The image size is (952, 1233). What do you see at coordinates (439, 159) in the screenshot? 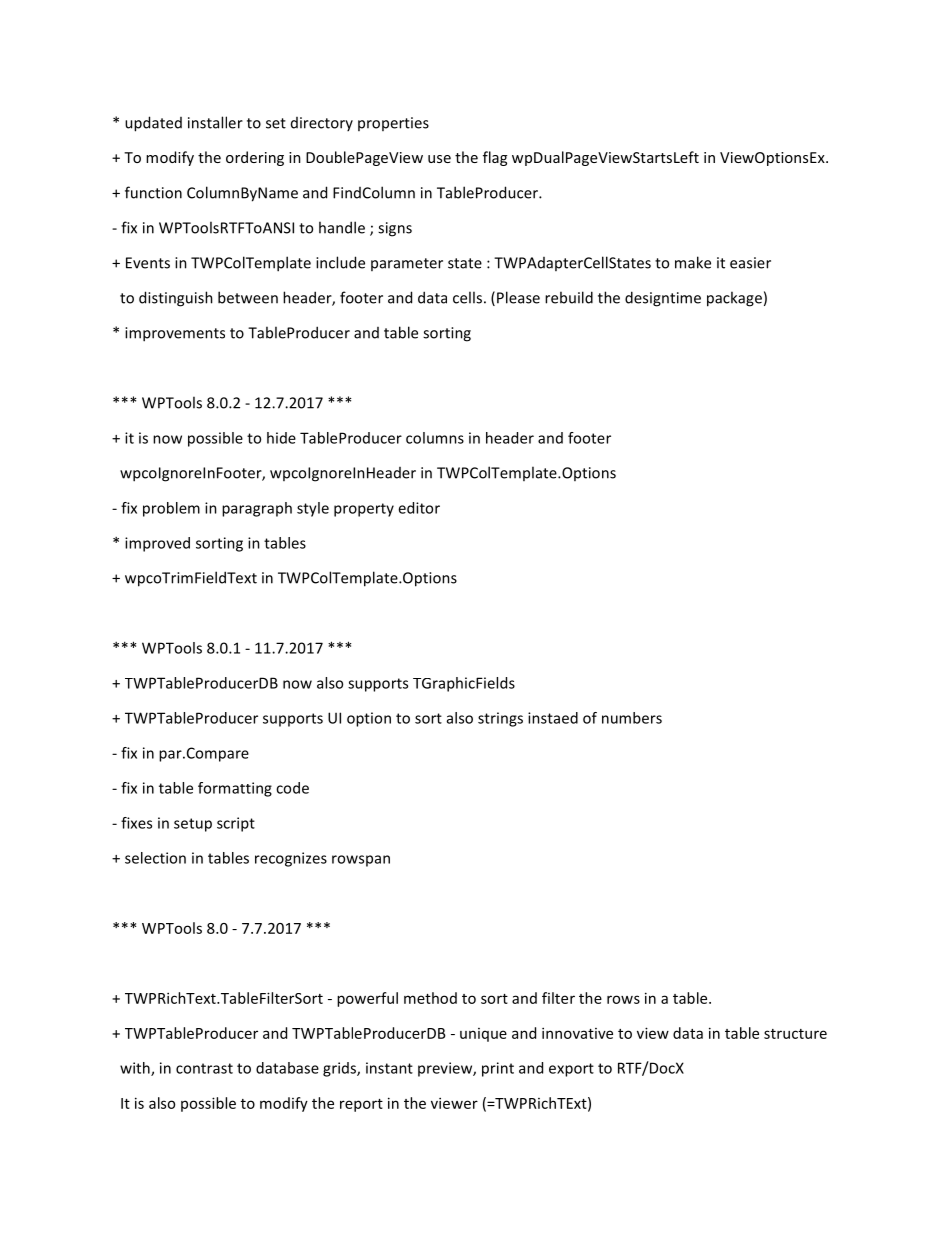
I see `use` at bounding box center [439, 159].
